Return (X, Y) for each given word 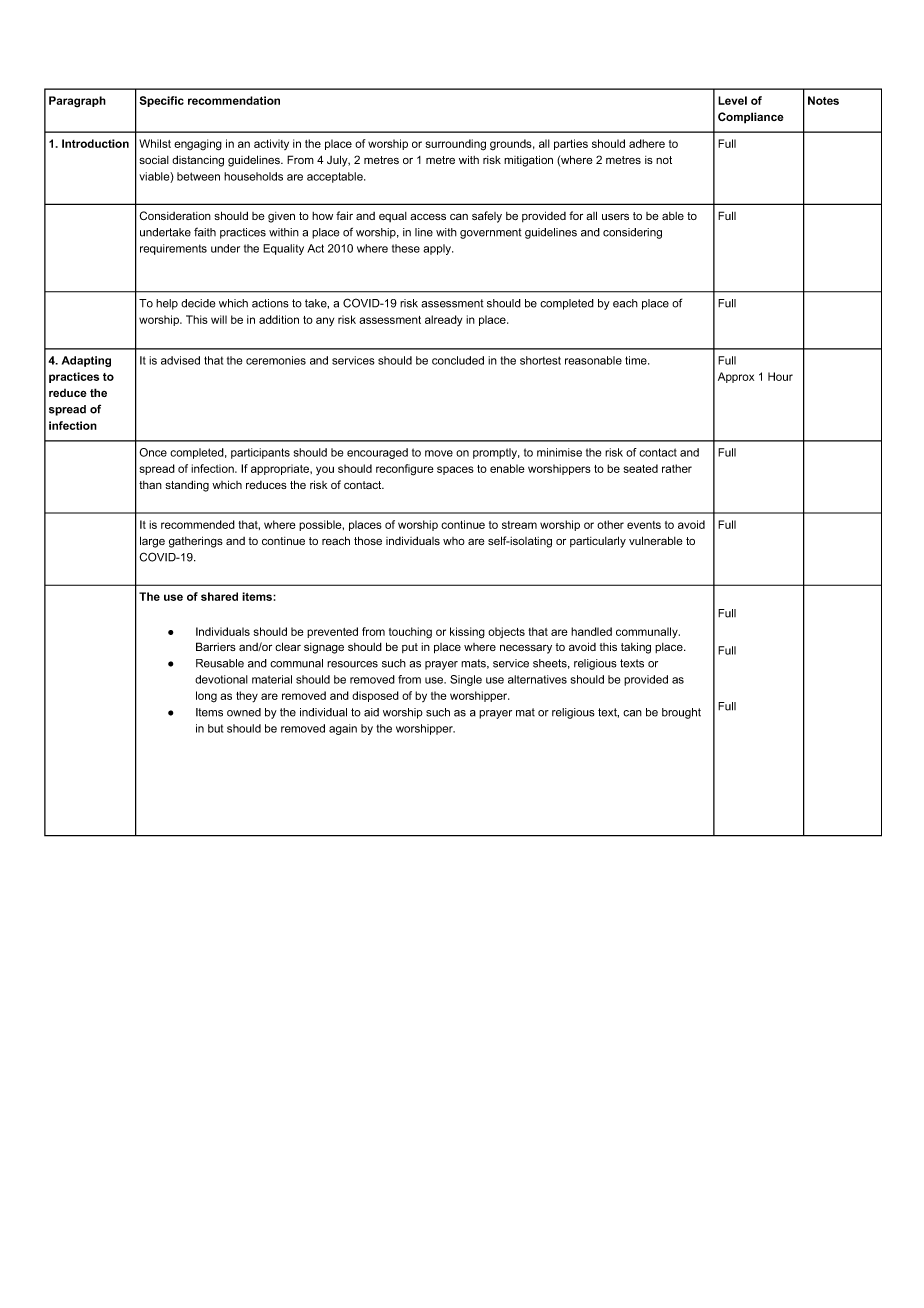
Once (153, 452)
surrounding (455, 145)
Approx (736, 377)
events (644, 525)
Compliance (751, 118)
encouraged (377, 453)
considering (632, 233)
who (454, 541)
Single (466, 680)
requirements (173, 249)
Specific (161, 101)
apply (438, 249)
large (152, 542)
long (206, 697)
